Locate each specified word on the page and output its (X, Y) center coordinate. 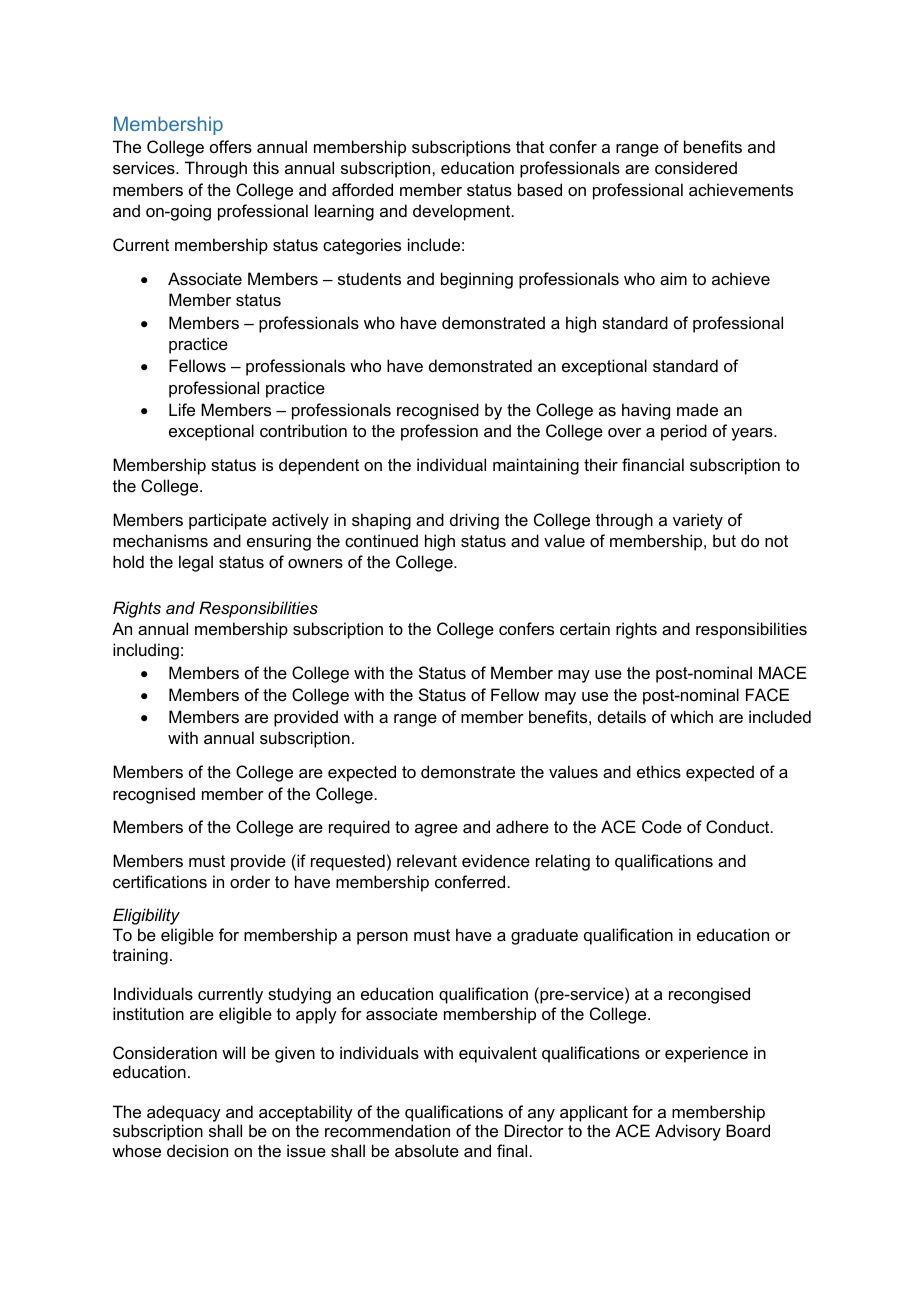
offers (231, 146)
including (146, 651)
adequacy (184, 1115)
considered (696, 167)
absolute (427, 1150)
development (463, 212)
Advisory (688, 1132)
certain (585, 628)
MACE (783, 672)
